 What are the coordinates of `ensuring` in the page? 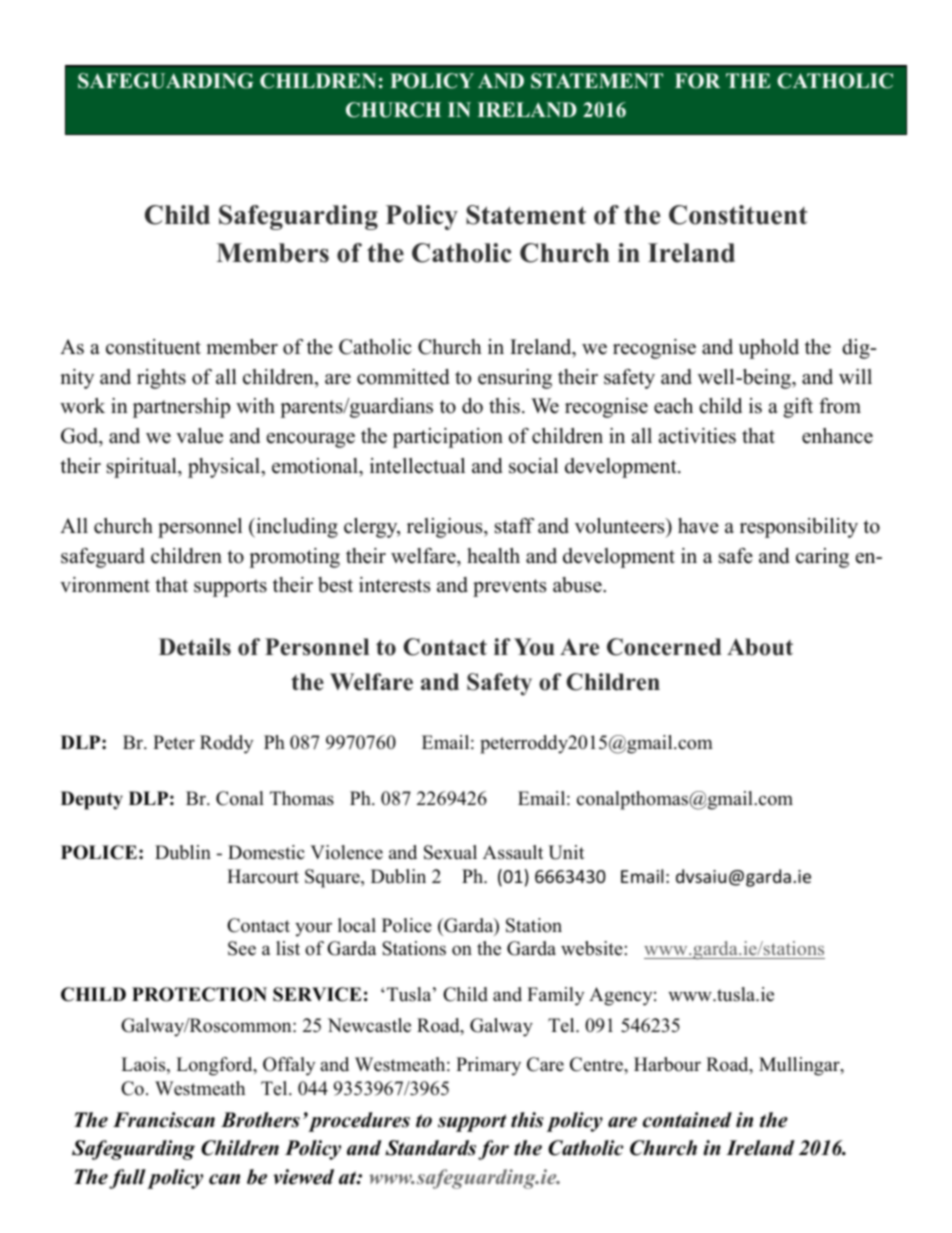 It's located at (515, 379).
